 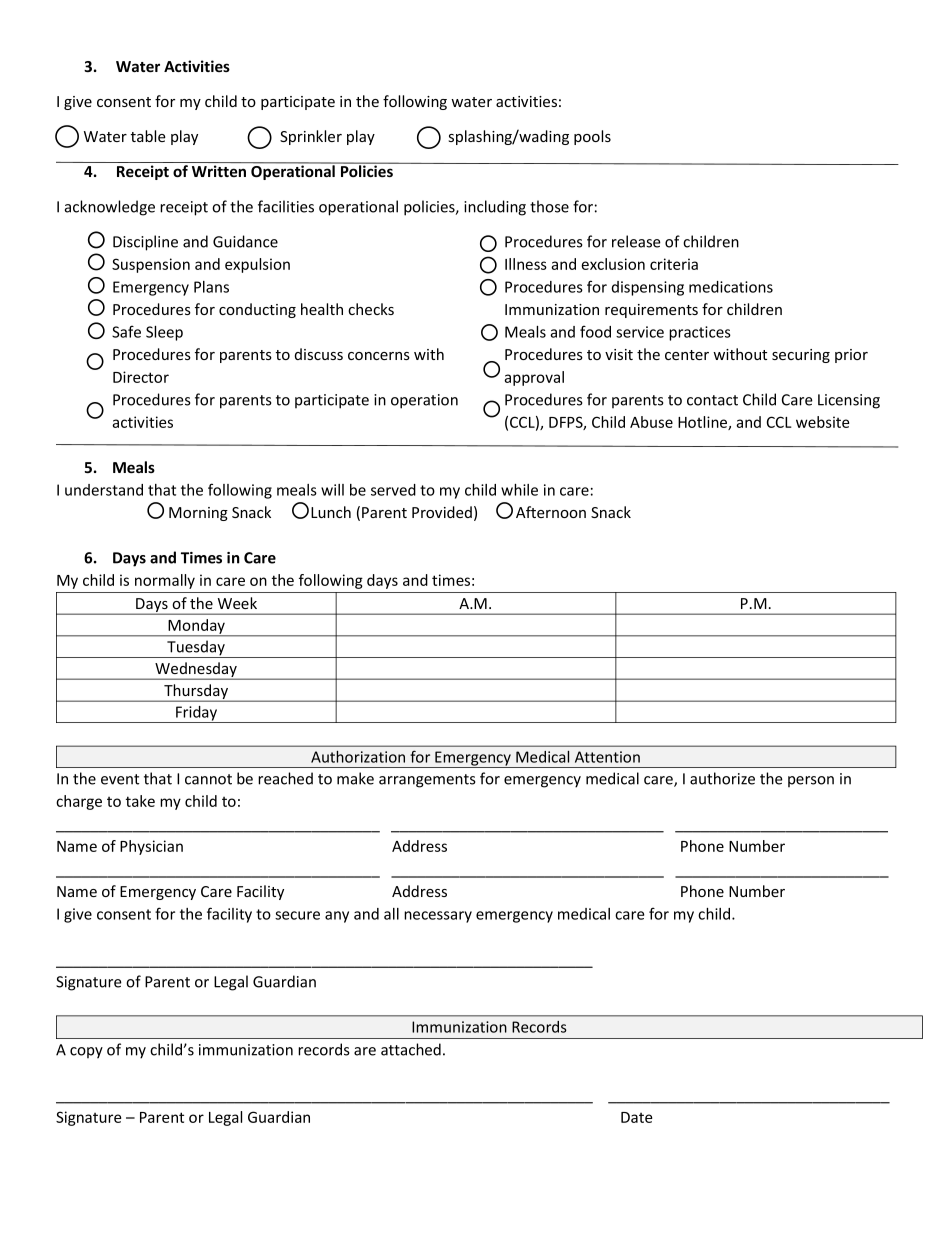 I want to click on person, so click(x=811, y=781).
